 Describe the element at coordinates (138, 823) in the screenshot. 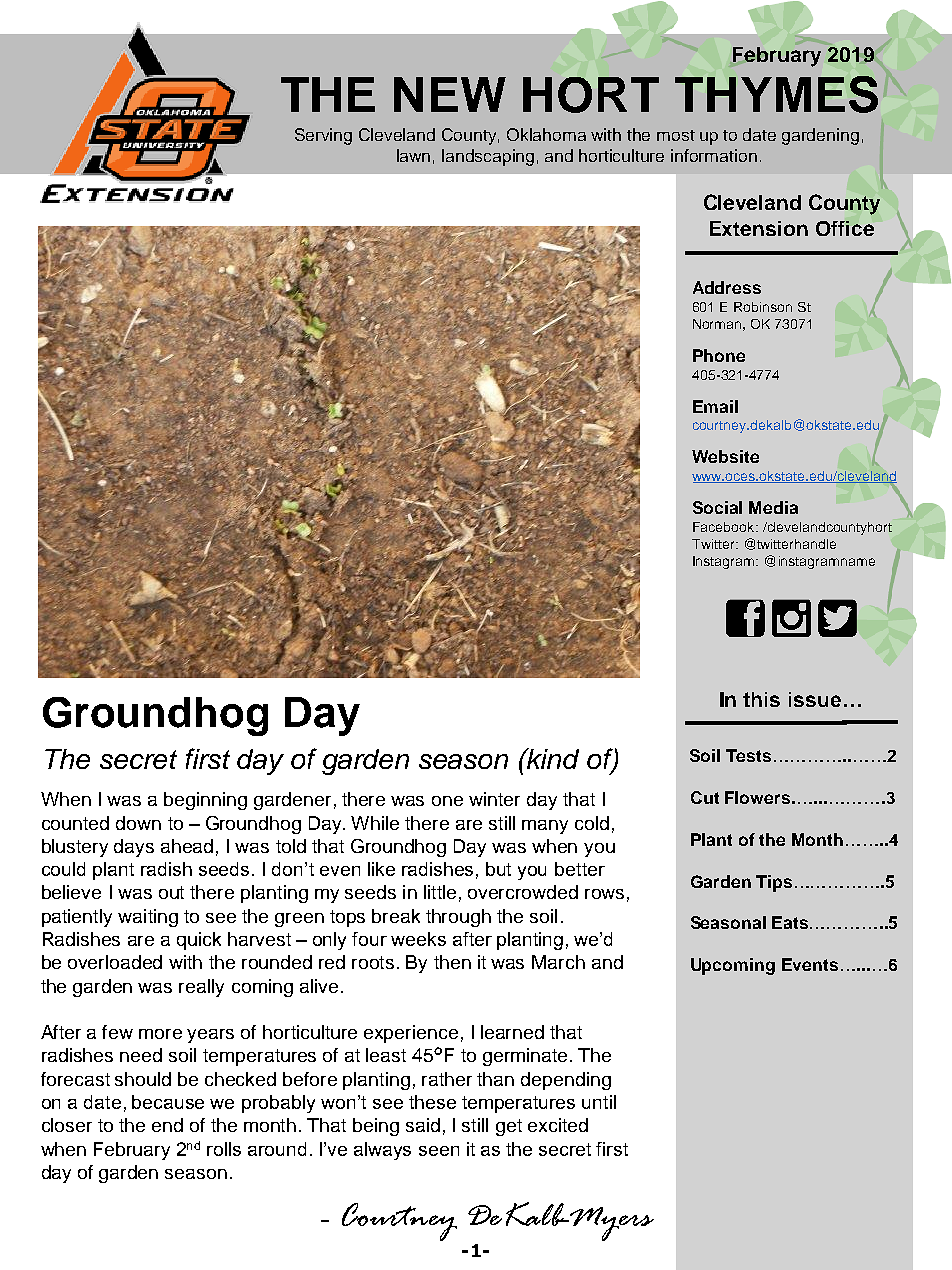

I see `down` at that location.
